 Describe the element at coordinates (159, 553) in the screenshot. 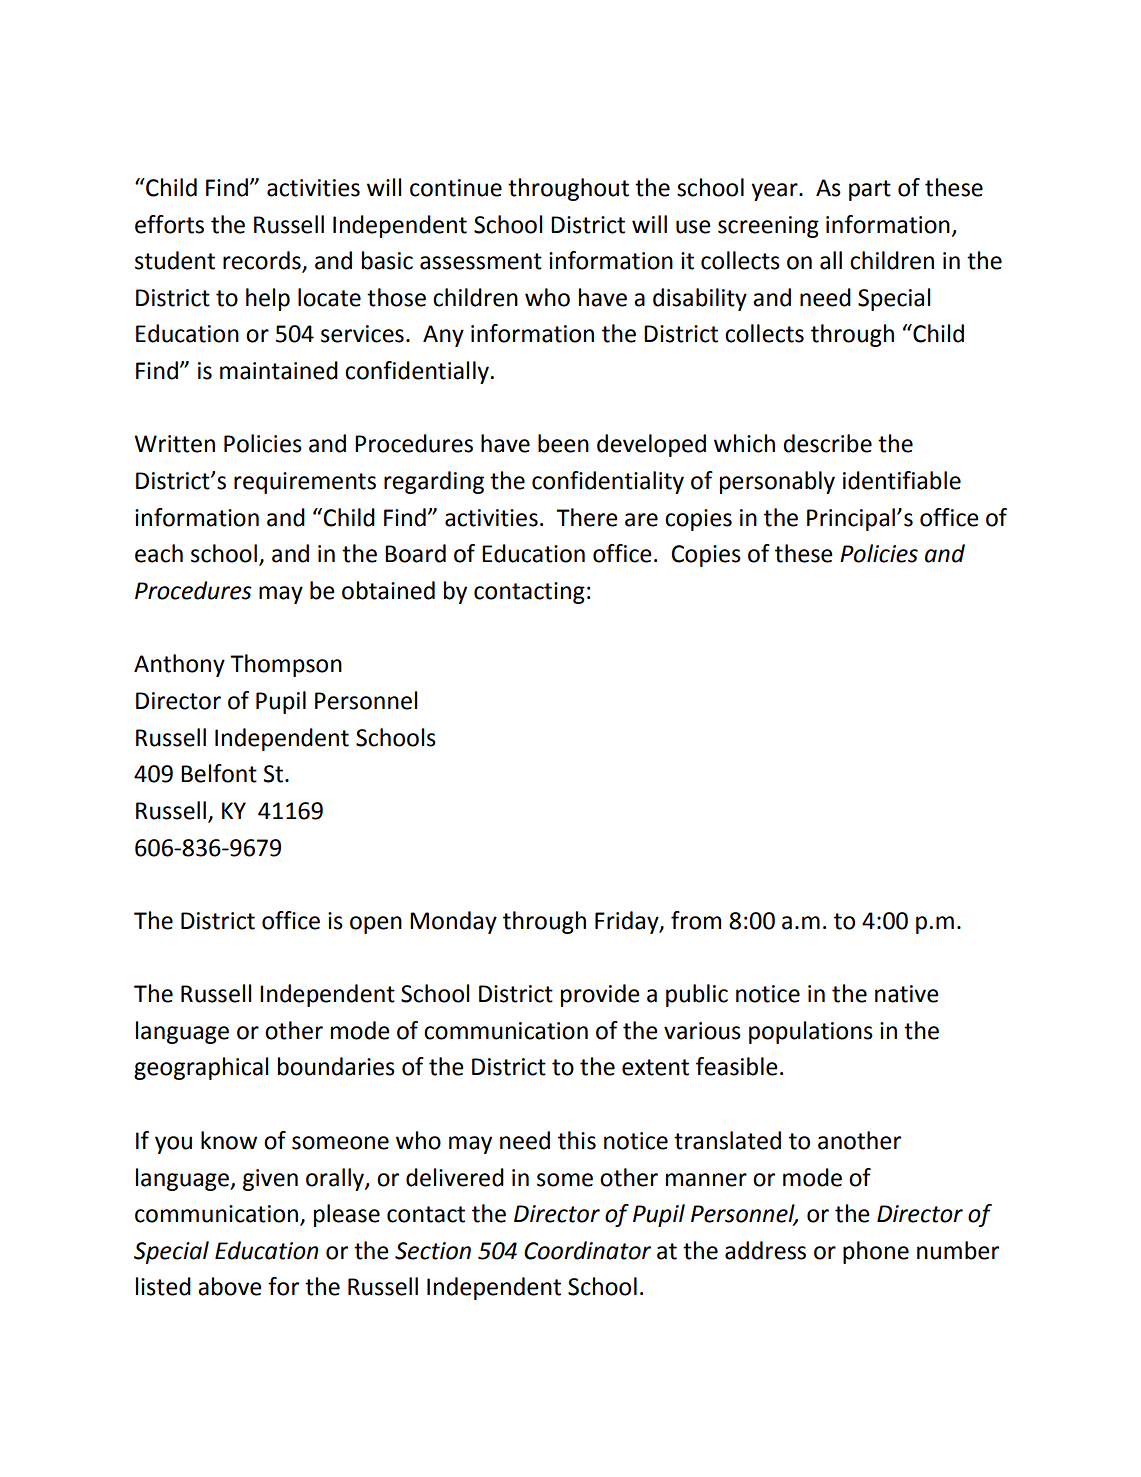

I see `each` at that location.
